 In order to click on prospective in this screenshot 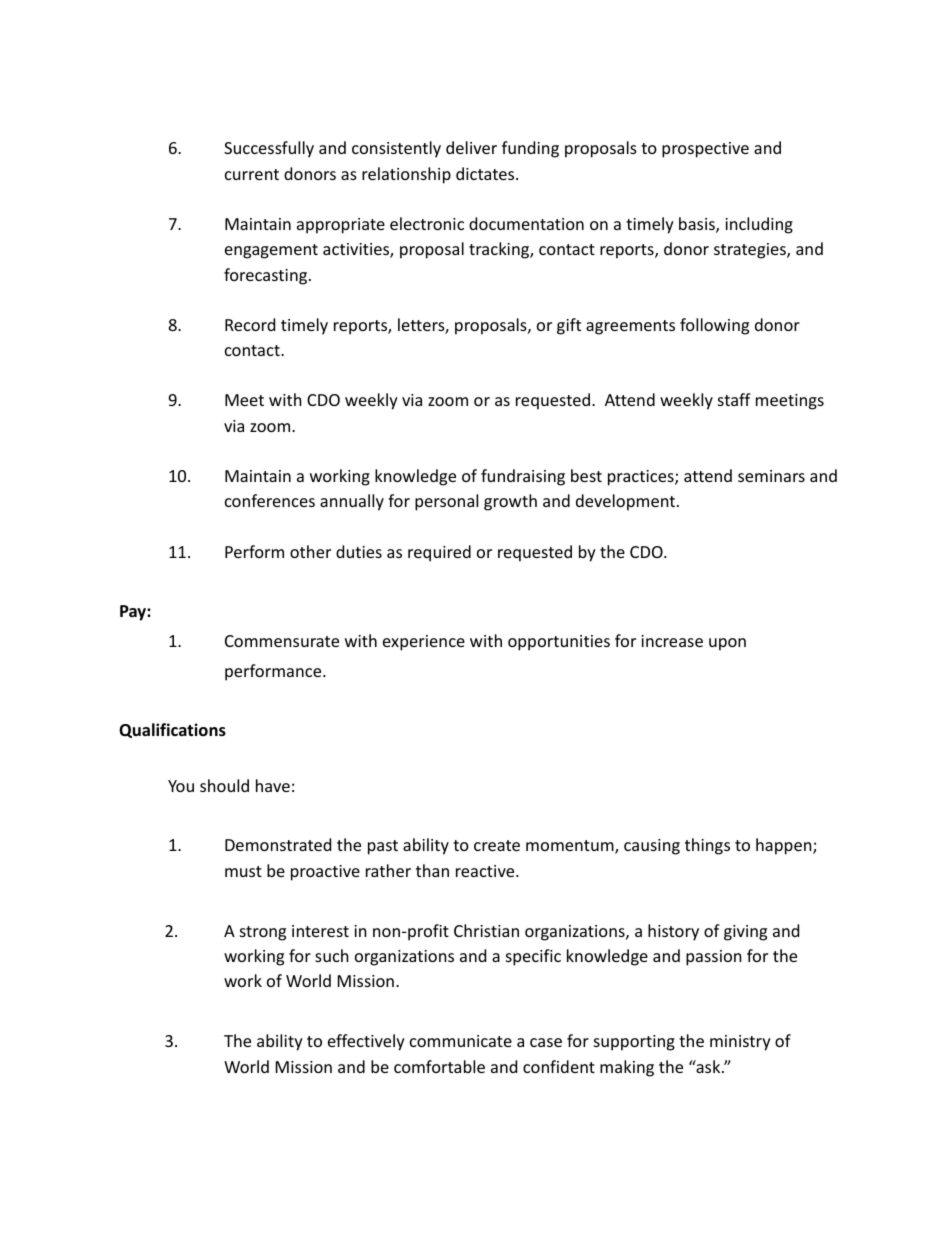, I will do `click(705, 150)`.
